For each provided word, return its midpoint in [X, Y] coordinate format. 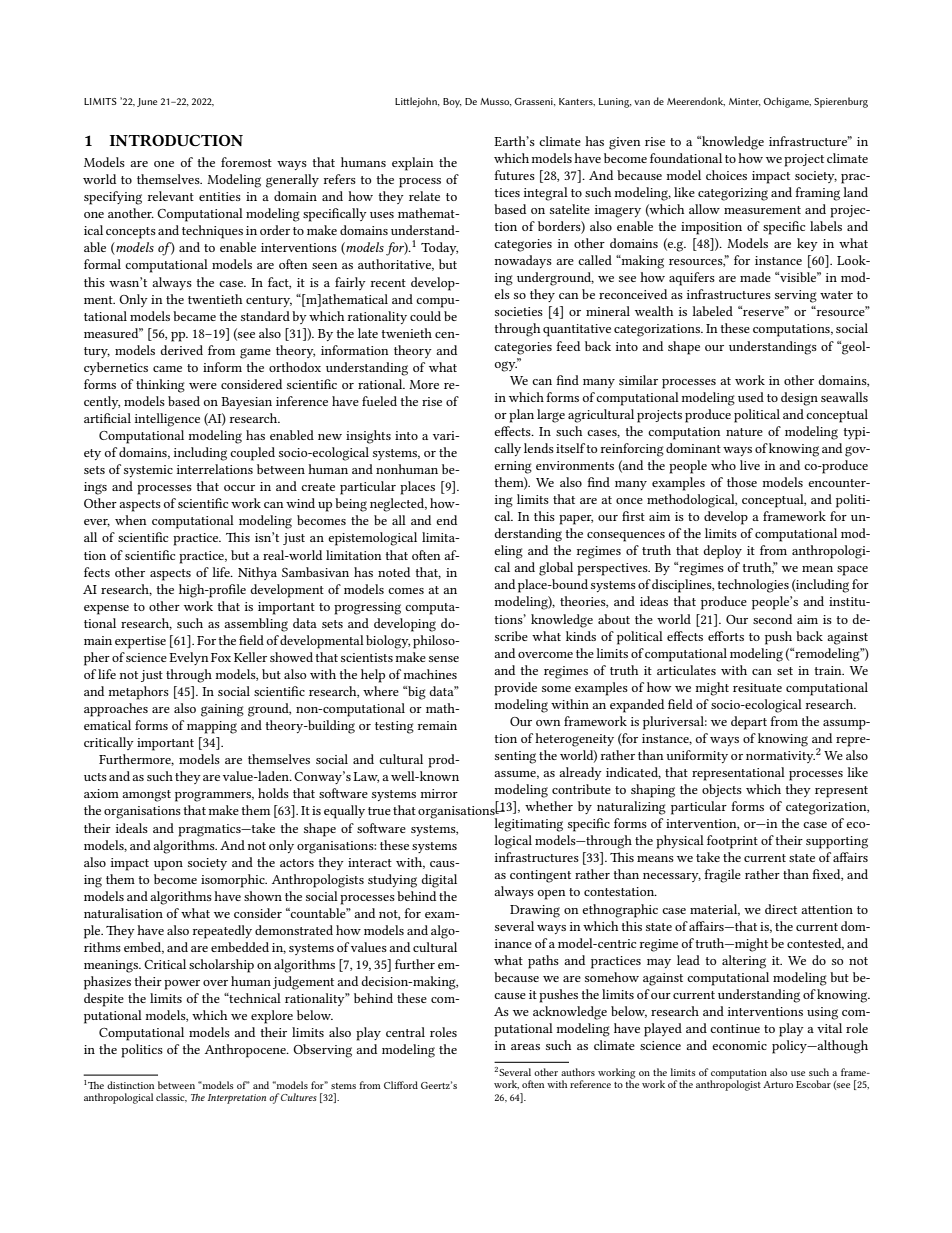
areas [525, 1047]
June [147, 102]
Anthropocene [246, 1051]
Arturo [778, 1084]
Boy [452, 103]
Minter [744, 102]
